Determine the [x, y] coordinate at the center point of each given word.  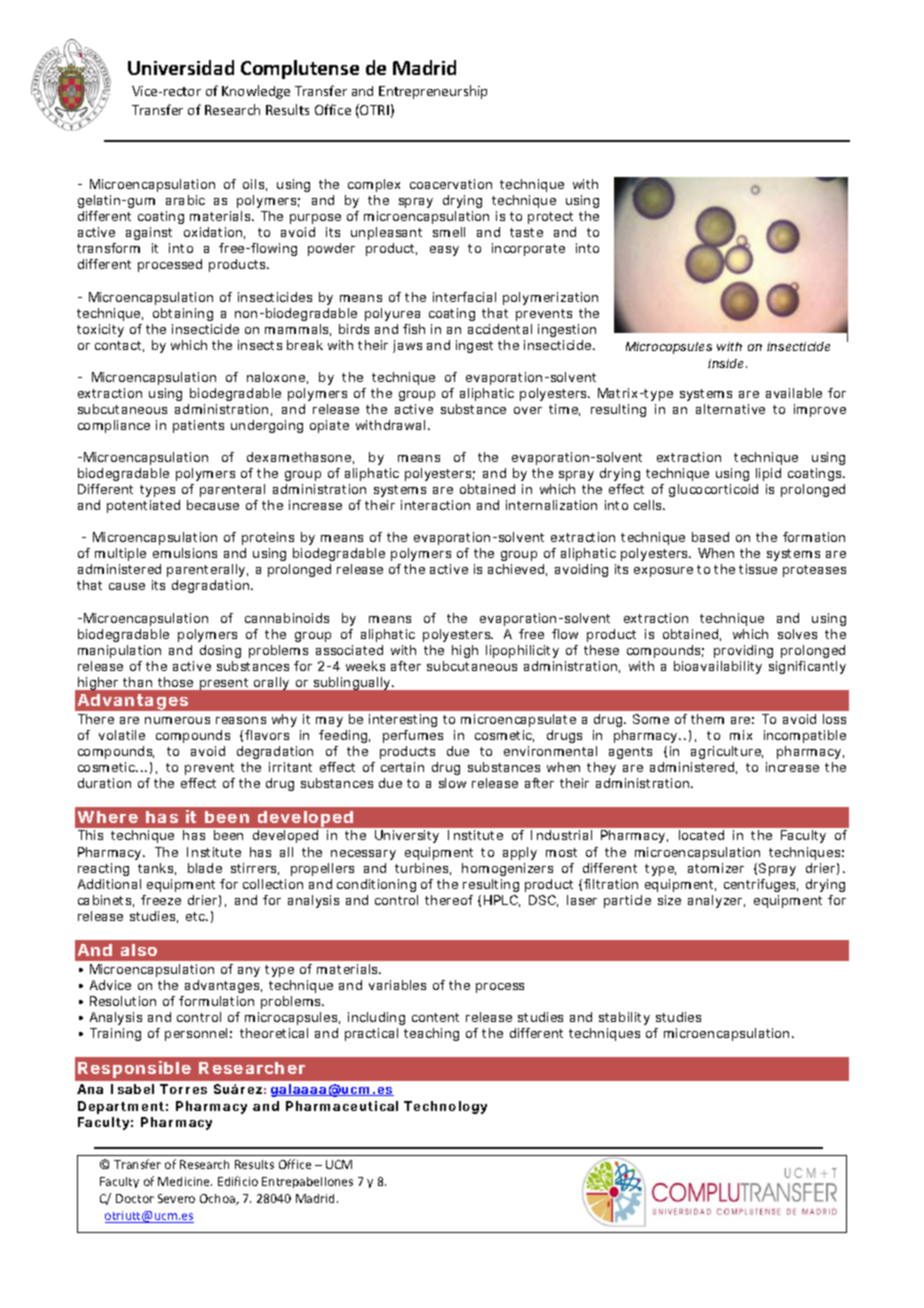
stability [624, 1018]
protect [550, 218]
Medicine [185, 1181]
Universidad [181, 67]
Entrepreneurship [433, 92]
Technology [445, 1107]
